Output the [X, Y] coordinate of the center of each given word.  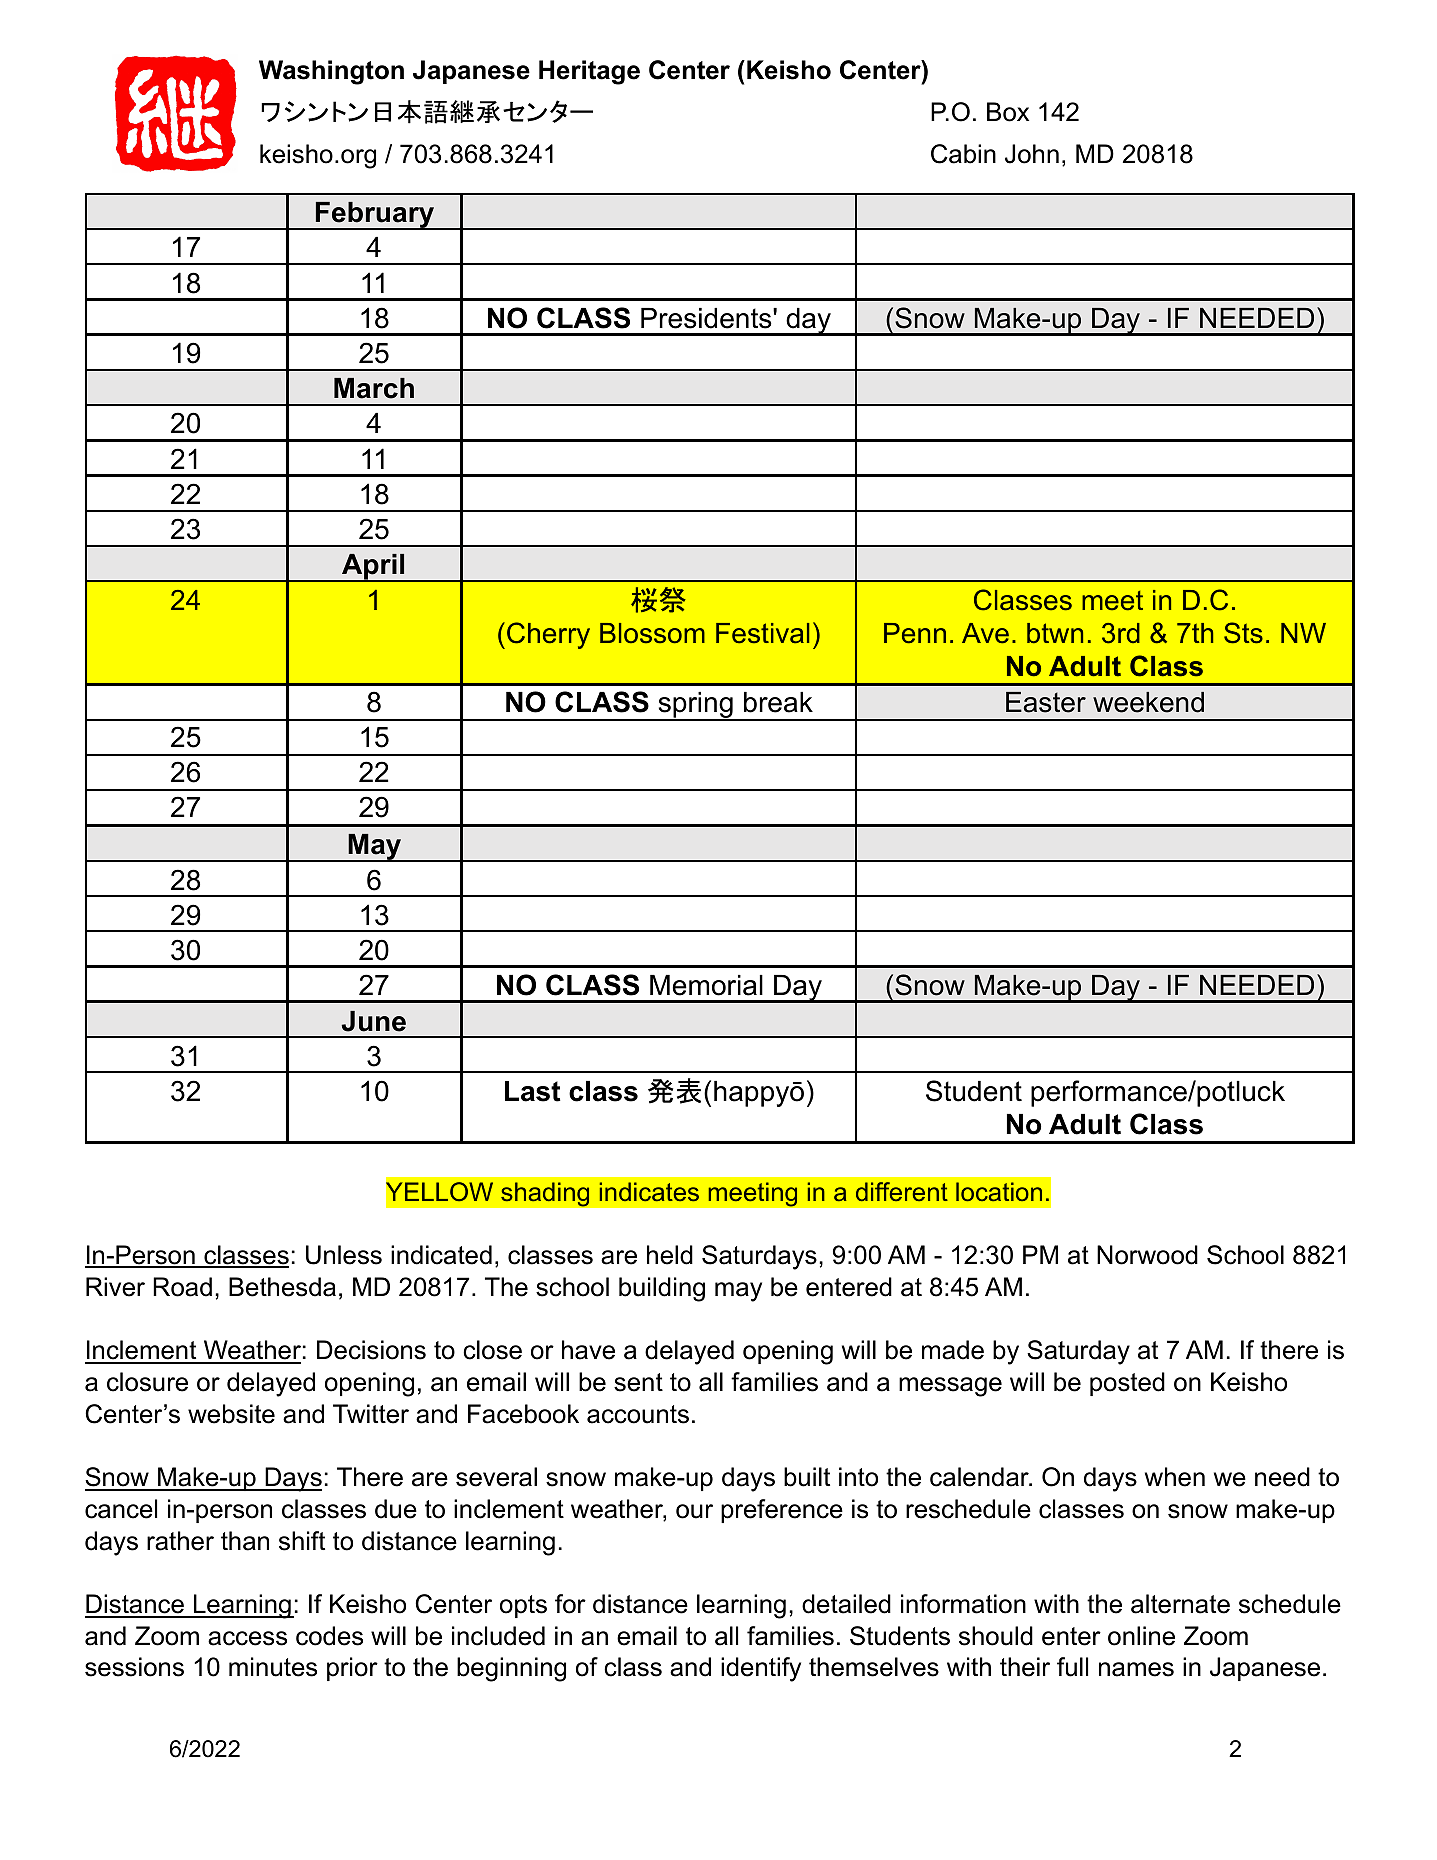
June [373, 1021]
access [247, 1638]
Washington [331, 72]
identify [761, 1669]
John [1032, 154]
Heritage [589, 72]
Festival [762, 633]
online [1141, 1636]
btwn [1055, 633]
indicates [649, 1192]
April [373, 568]
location [999, 1192]
